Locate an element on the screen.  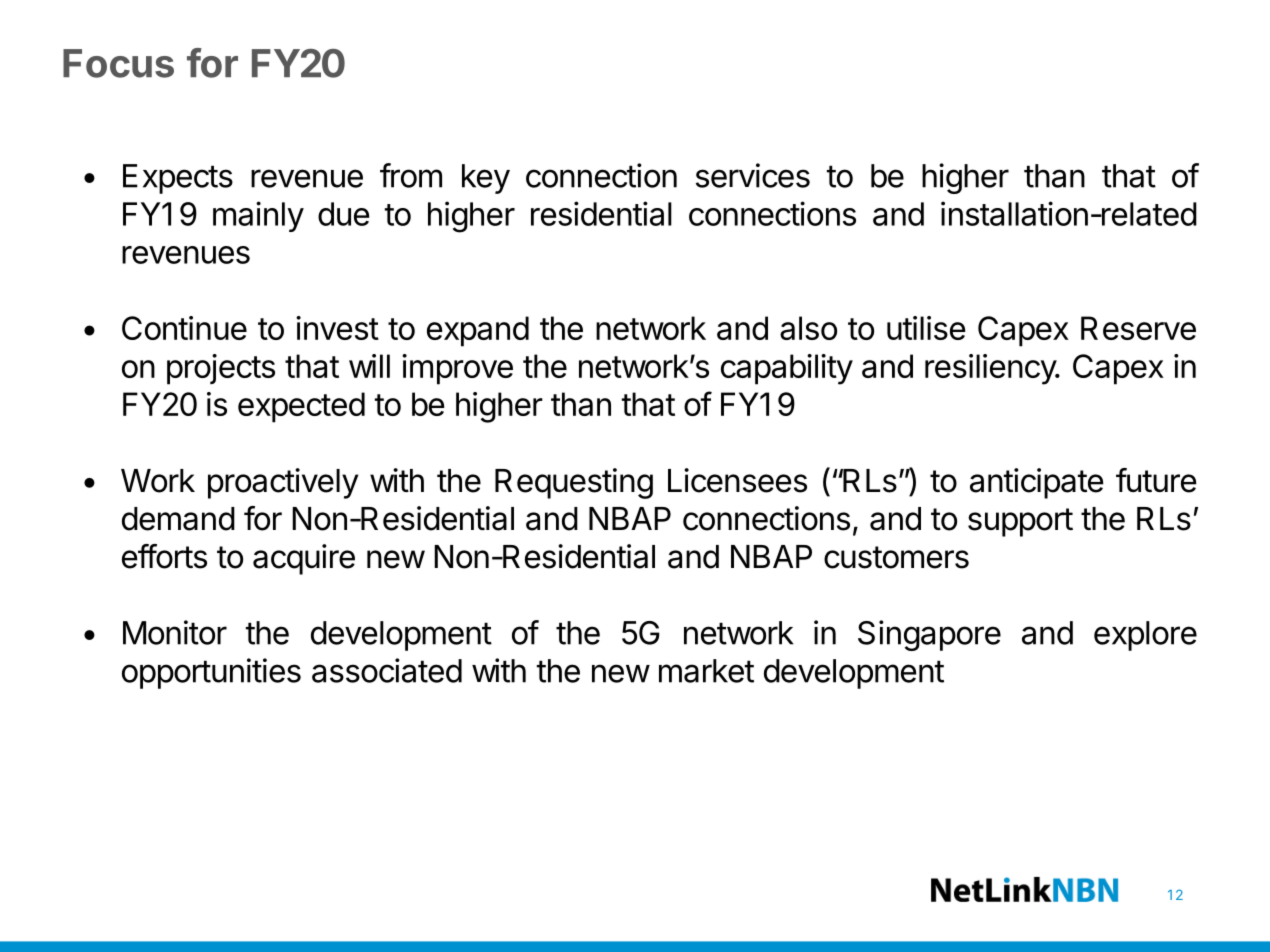
Singapore is located at coordinates (929, 635).
